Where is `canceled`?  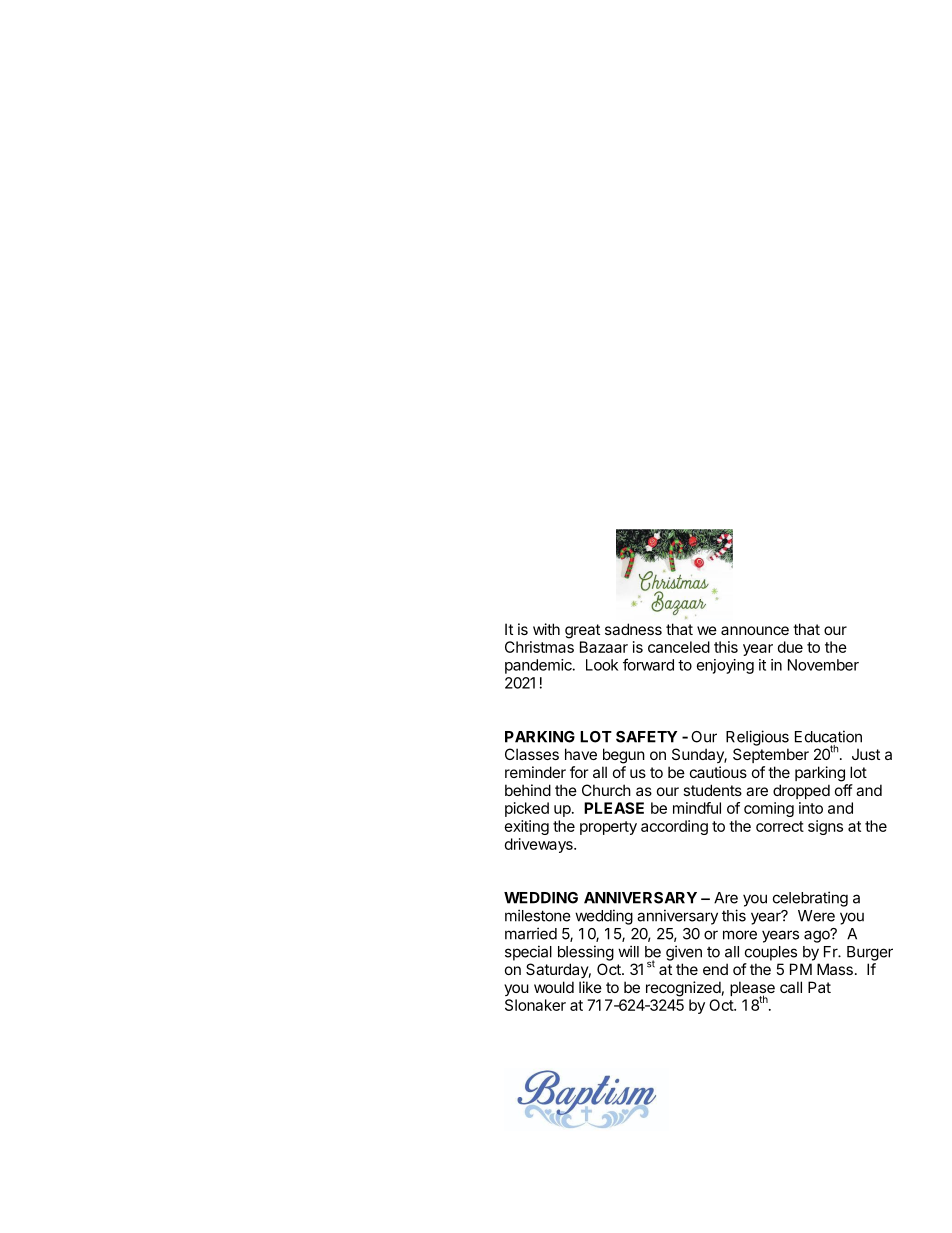
canceled is located at coordinates (679, 647).
